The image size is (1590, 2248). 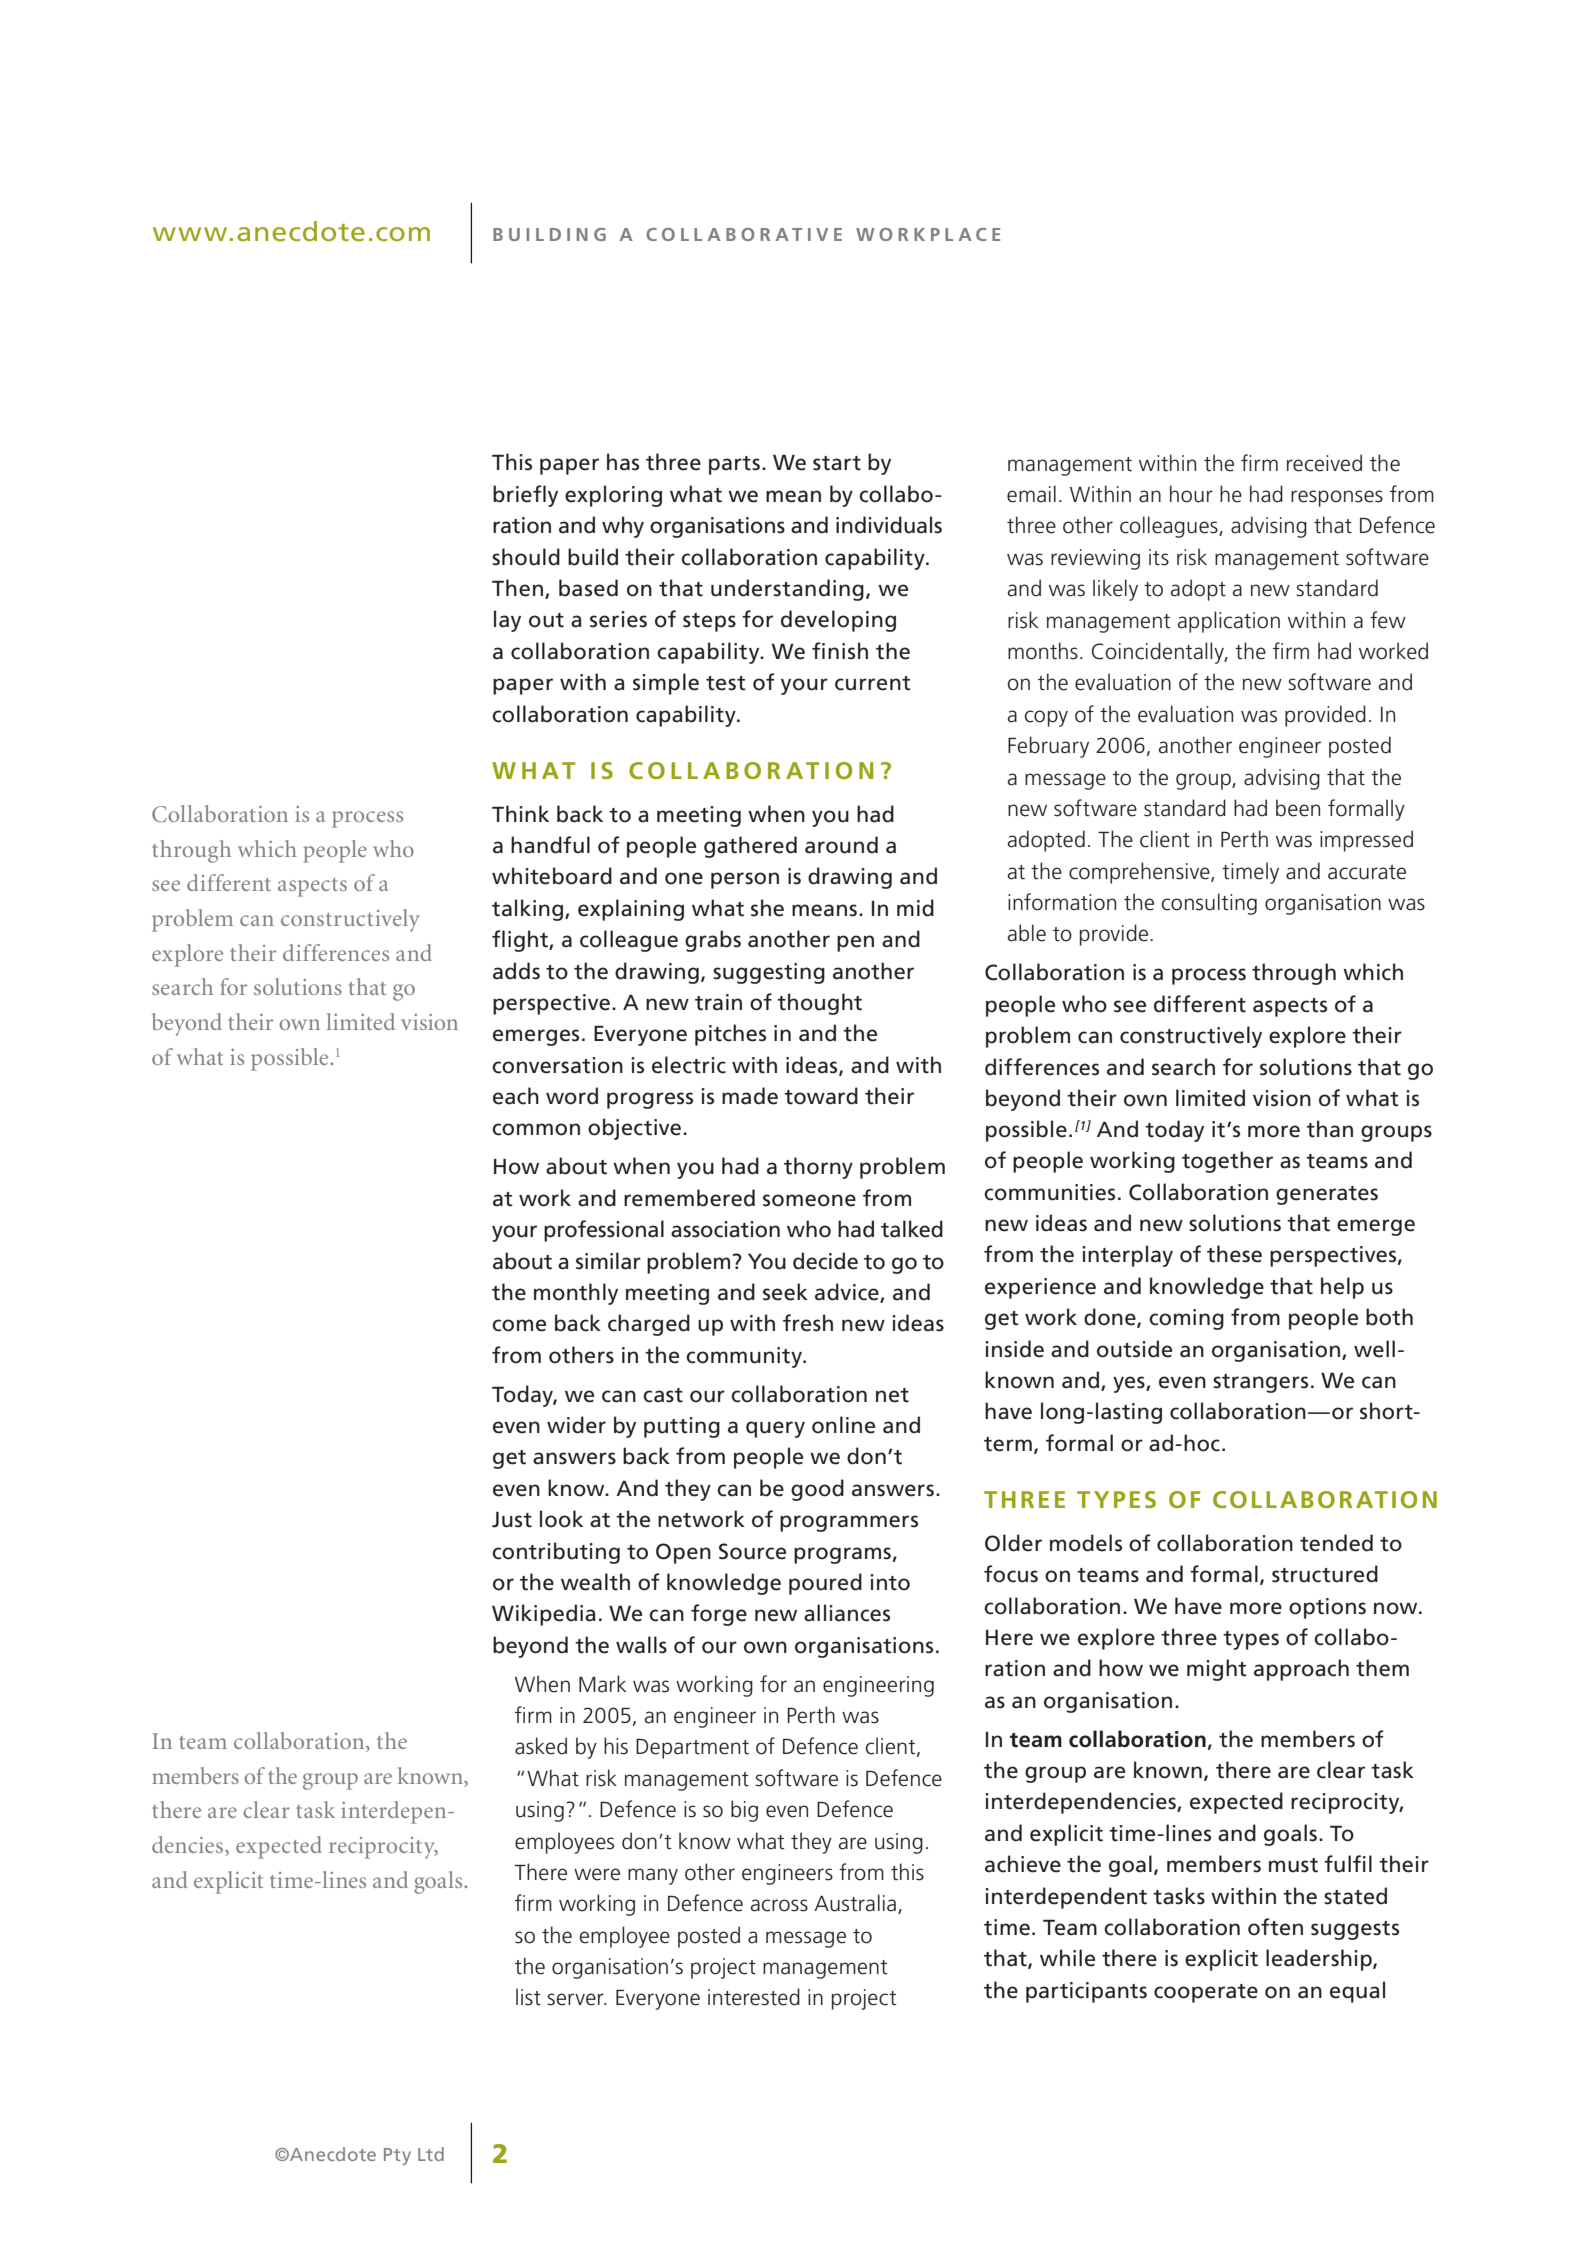 I want to click on thought, so click(x=819, y=1004).
